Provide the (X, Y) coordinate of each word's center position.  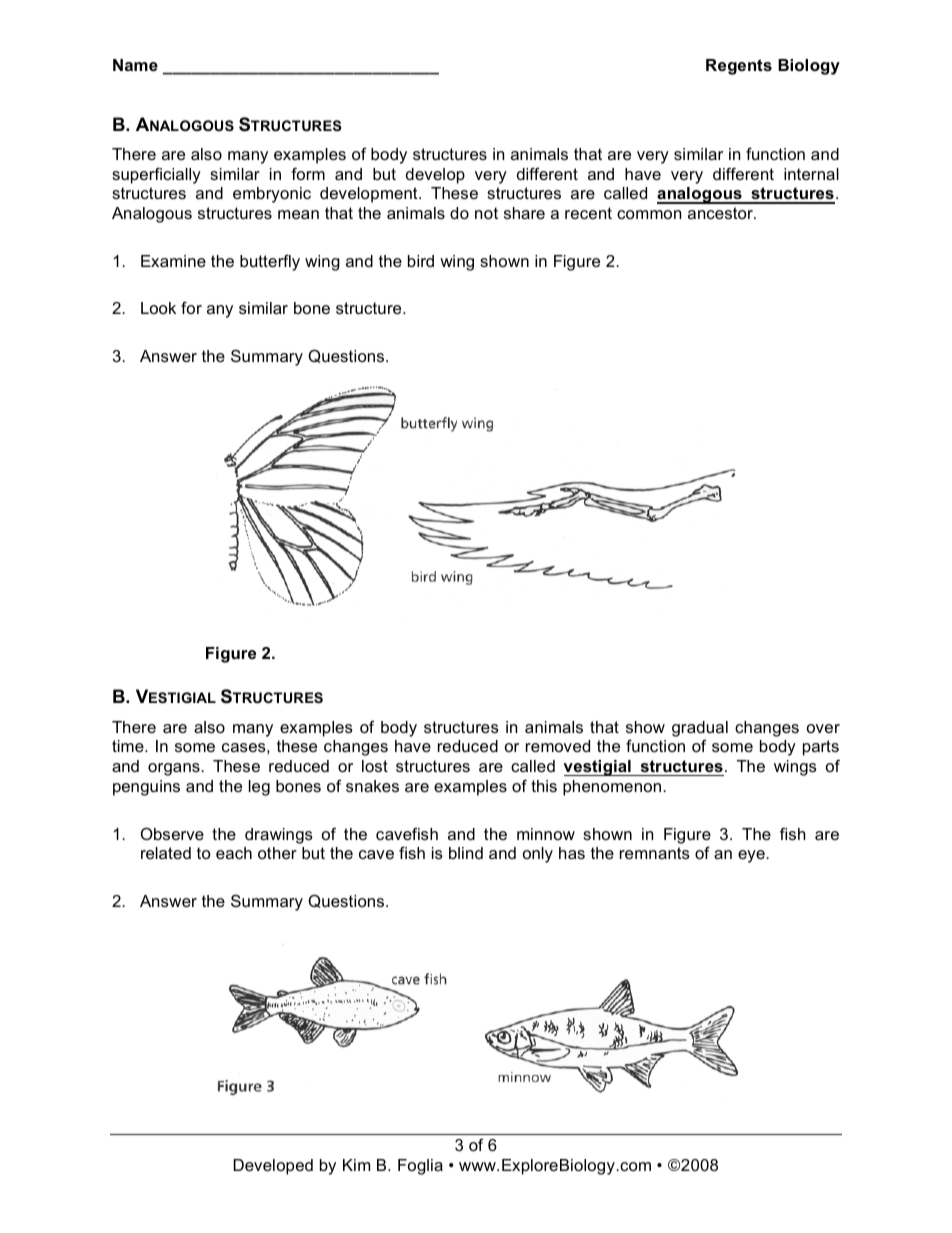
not (486, 213)
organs (175, 769)
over (823, 728)
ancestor (721, 213)
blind (466, 853)
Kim (356, 1165)
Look (158, 308)
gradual (700, 729)
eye (752, 856)
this (544, 786)
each (234, 853)
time (129, 746)
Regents (739, 67)
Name (135, 65)
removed (558, 746)
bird (421, 261)
